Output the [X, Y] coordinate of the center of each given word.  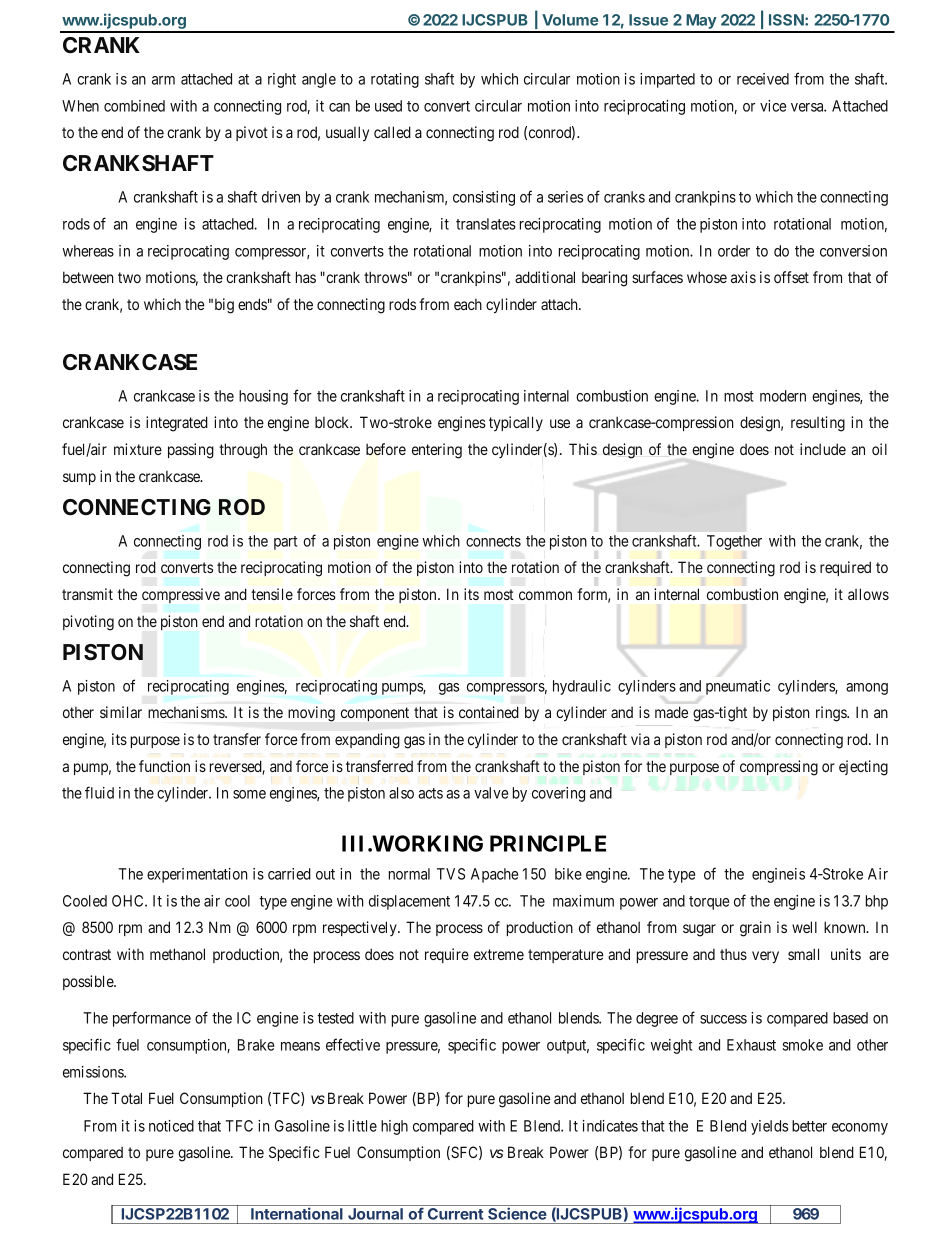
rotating [395, 80]
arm [163, 80]
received [763, 79]
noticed [171, 1126]
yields [769, 1127]
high [394, 1127]
